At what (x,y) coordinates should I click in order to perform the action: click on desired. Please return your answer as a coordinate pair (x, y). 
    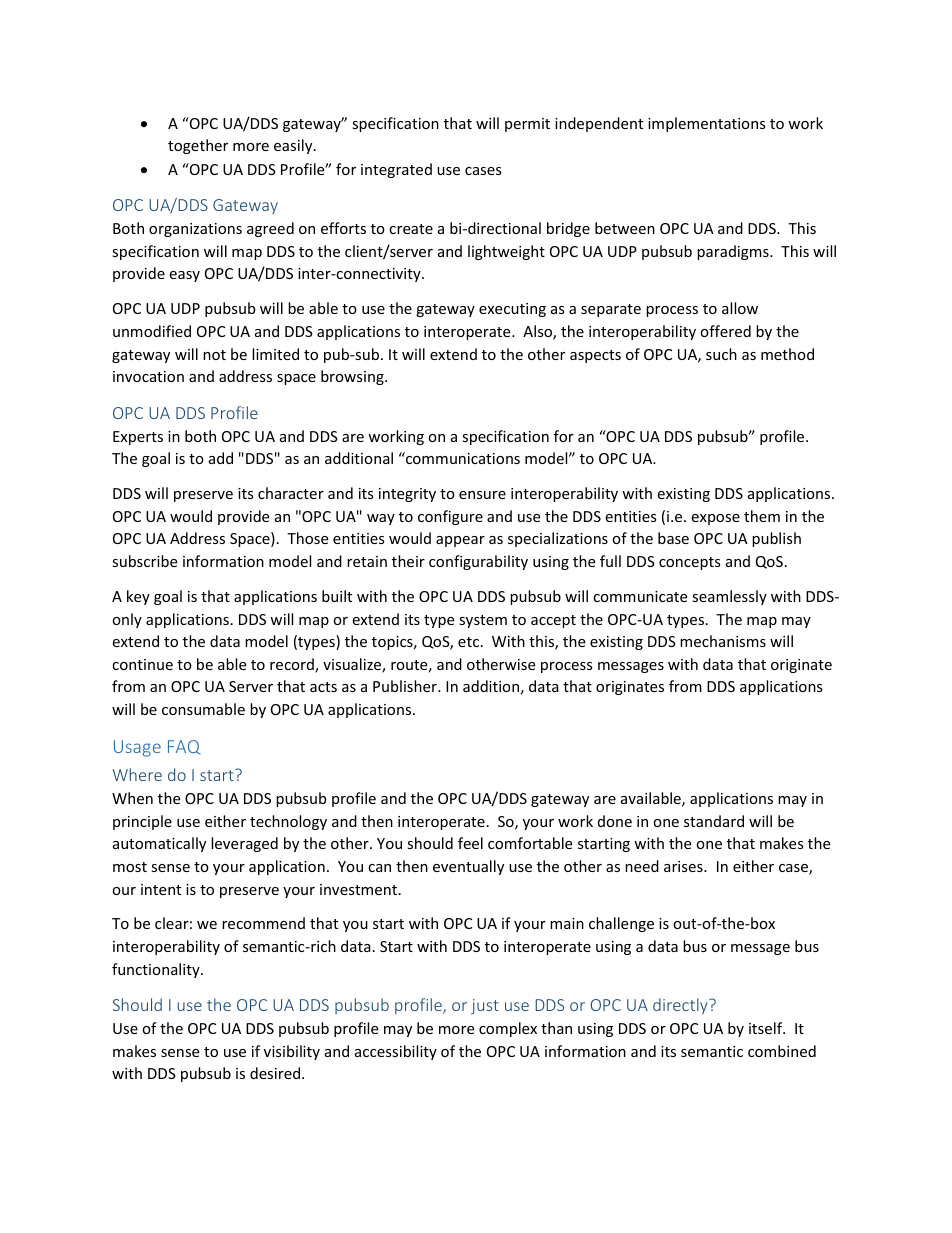
    Looking at the image, I should click on (276, 1073).
